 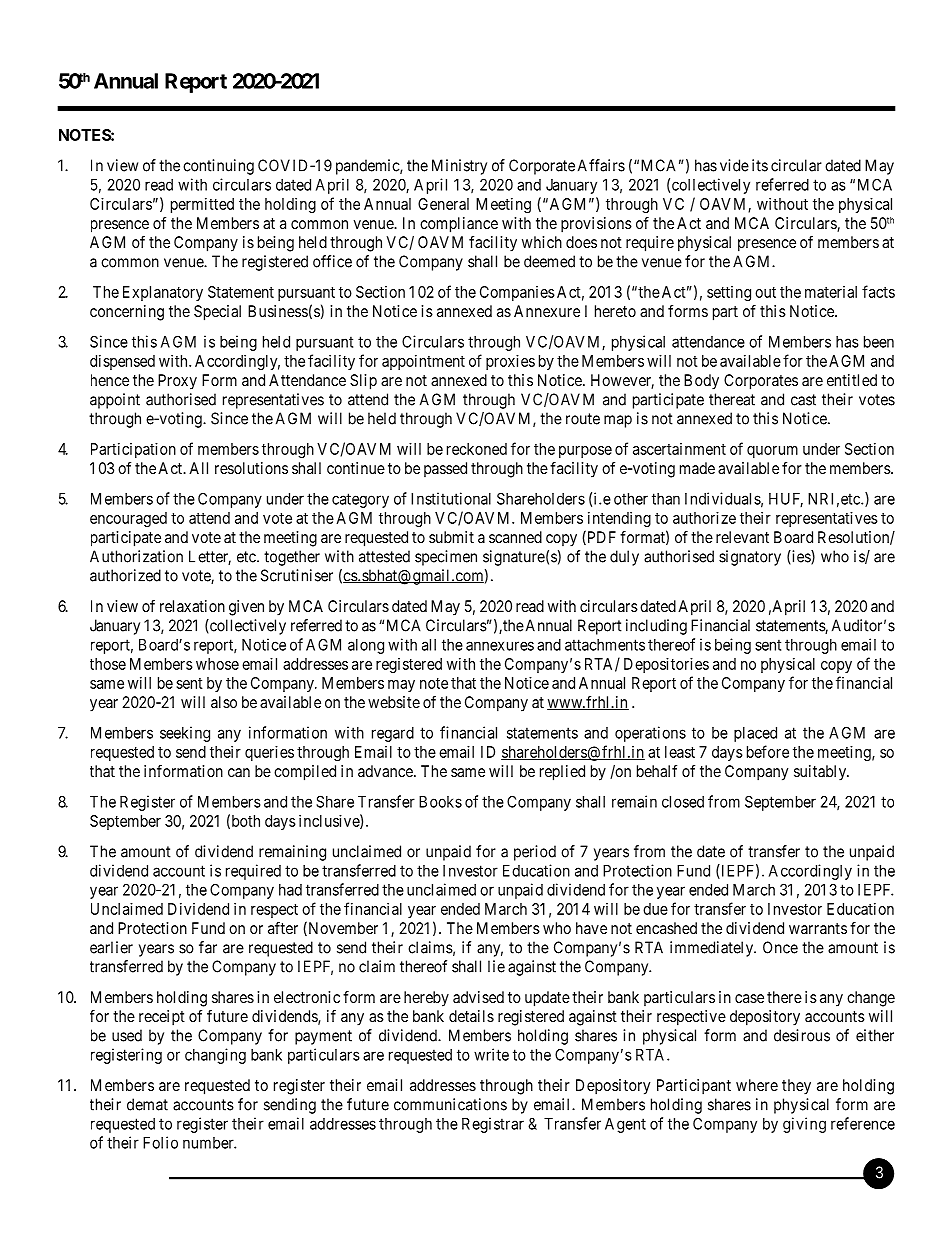 I want to click on giving, so click(x=804, y=1125).
